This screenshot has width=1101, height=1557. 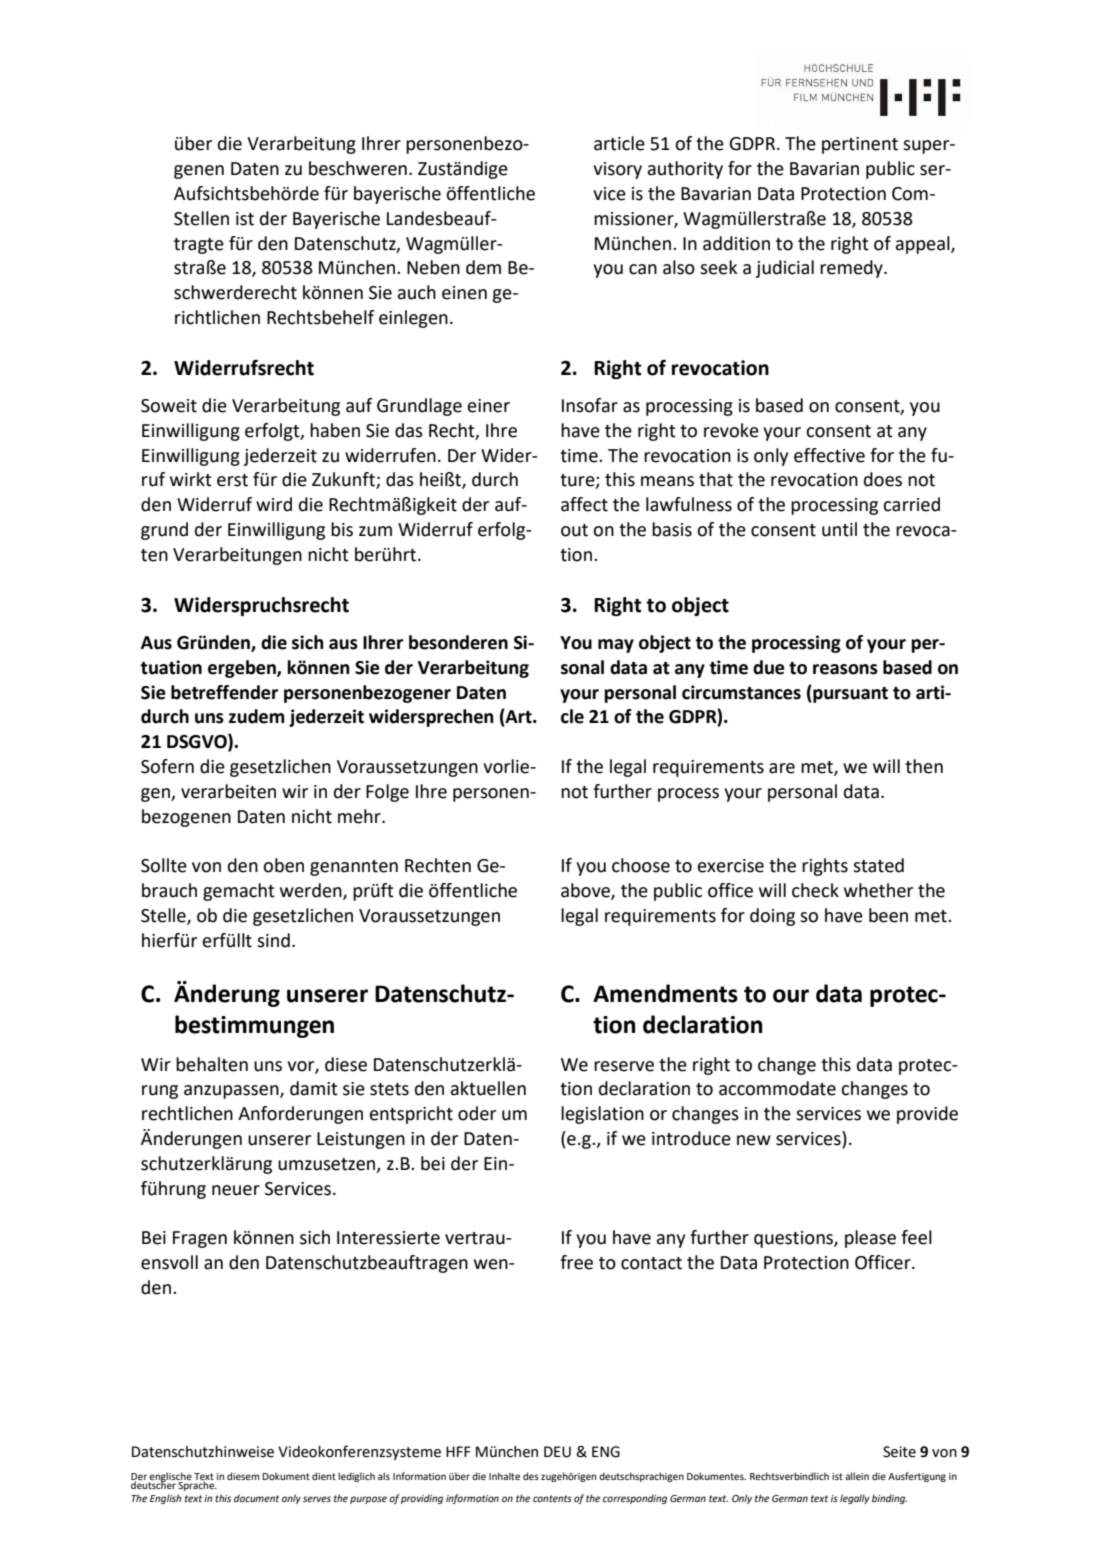 What do you see at coordinates (899, 1452) in the screenshot?
I see `Seite` at bounding box center [899, 1452].
